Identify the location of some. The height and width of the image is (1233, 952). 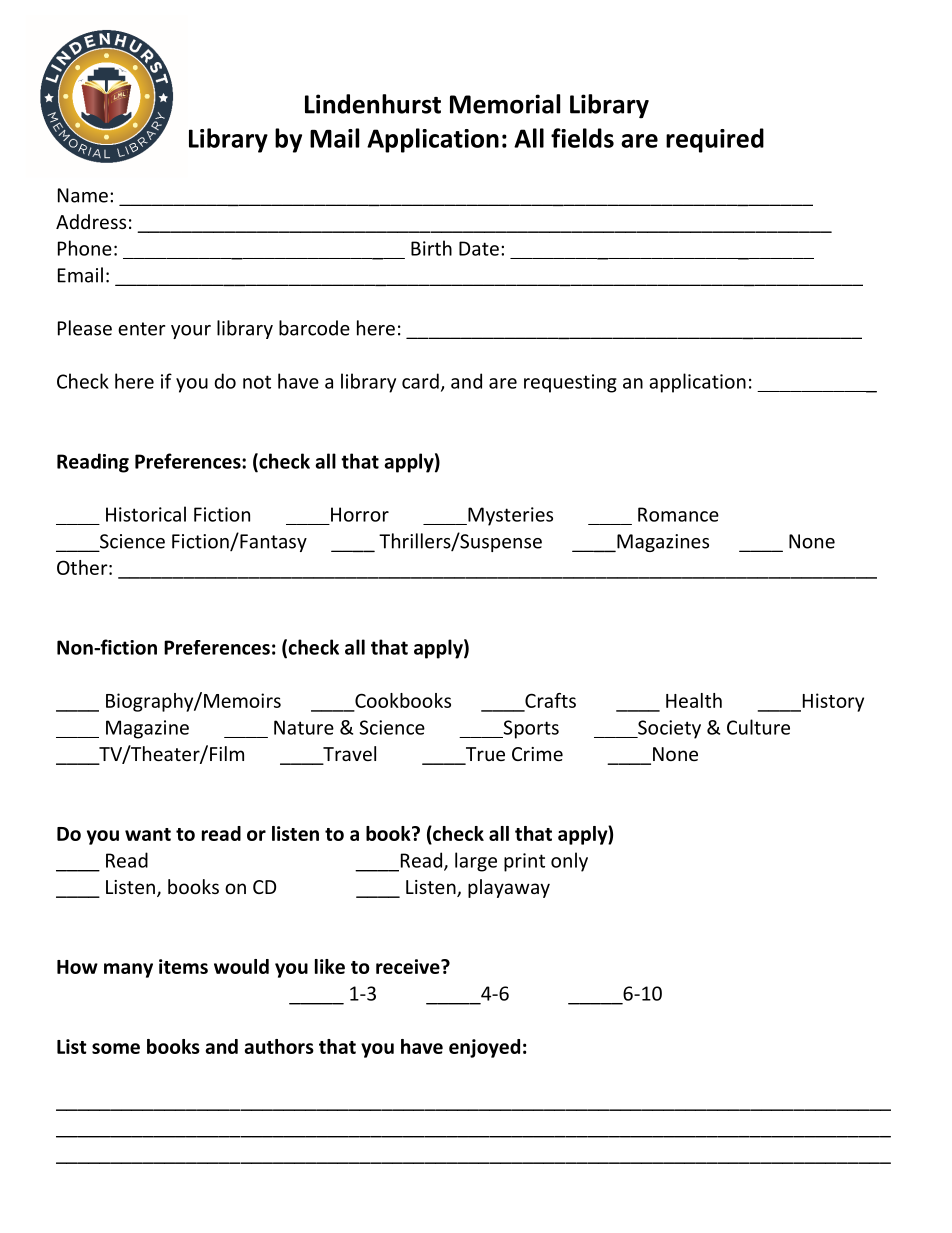
(116, 1048).
